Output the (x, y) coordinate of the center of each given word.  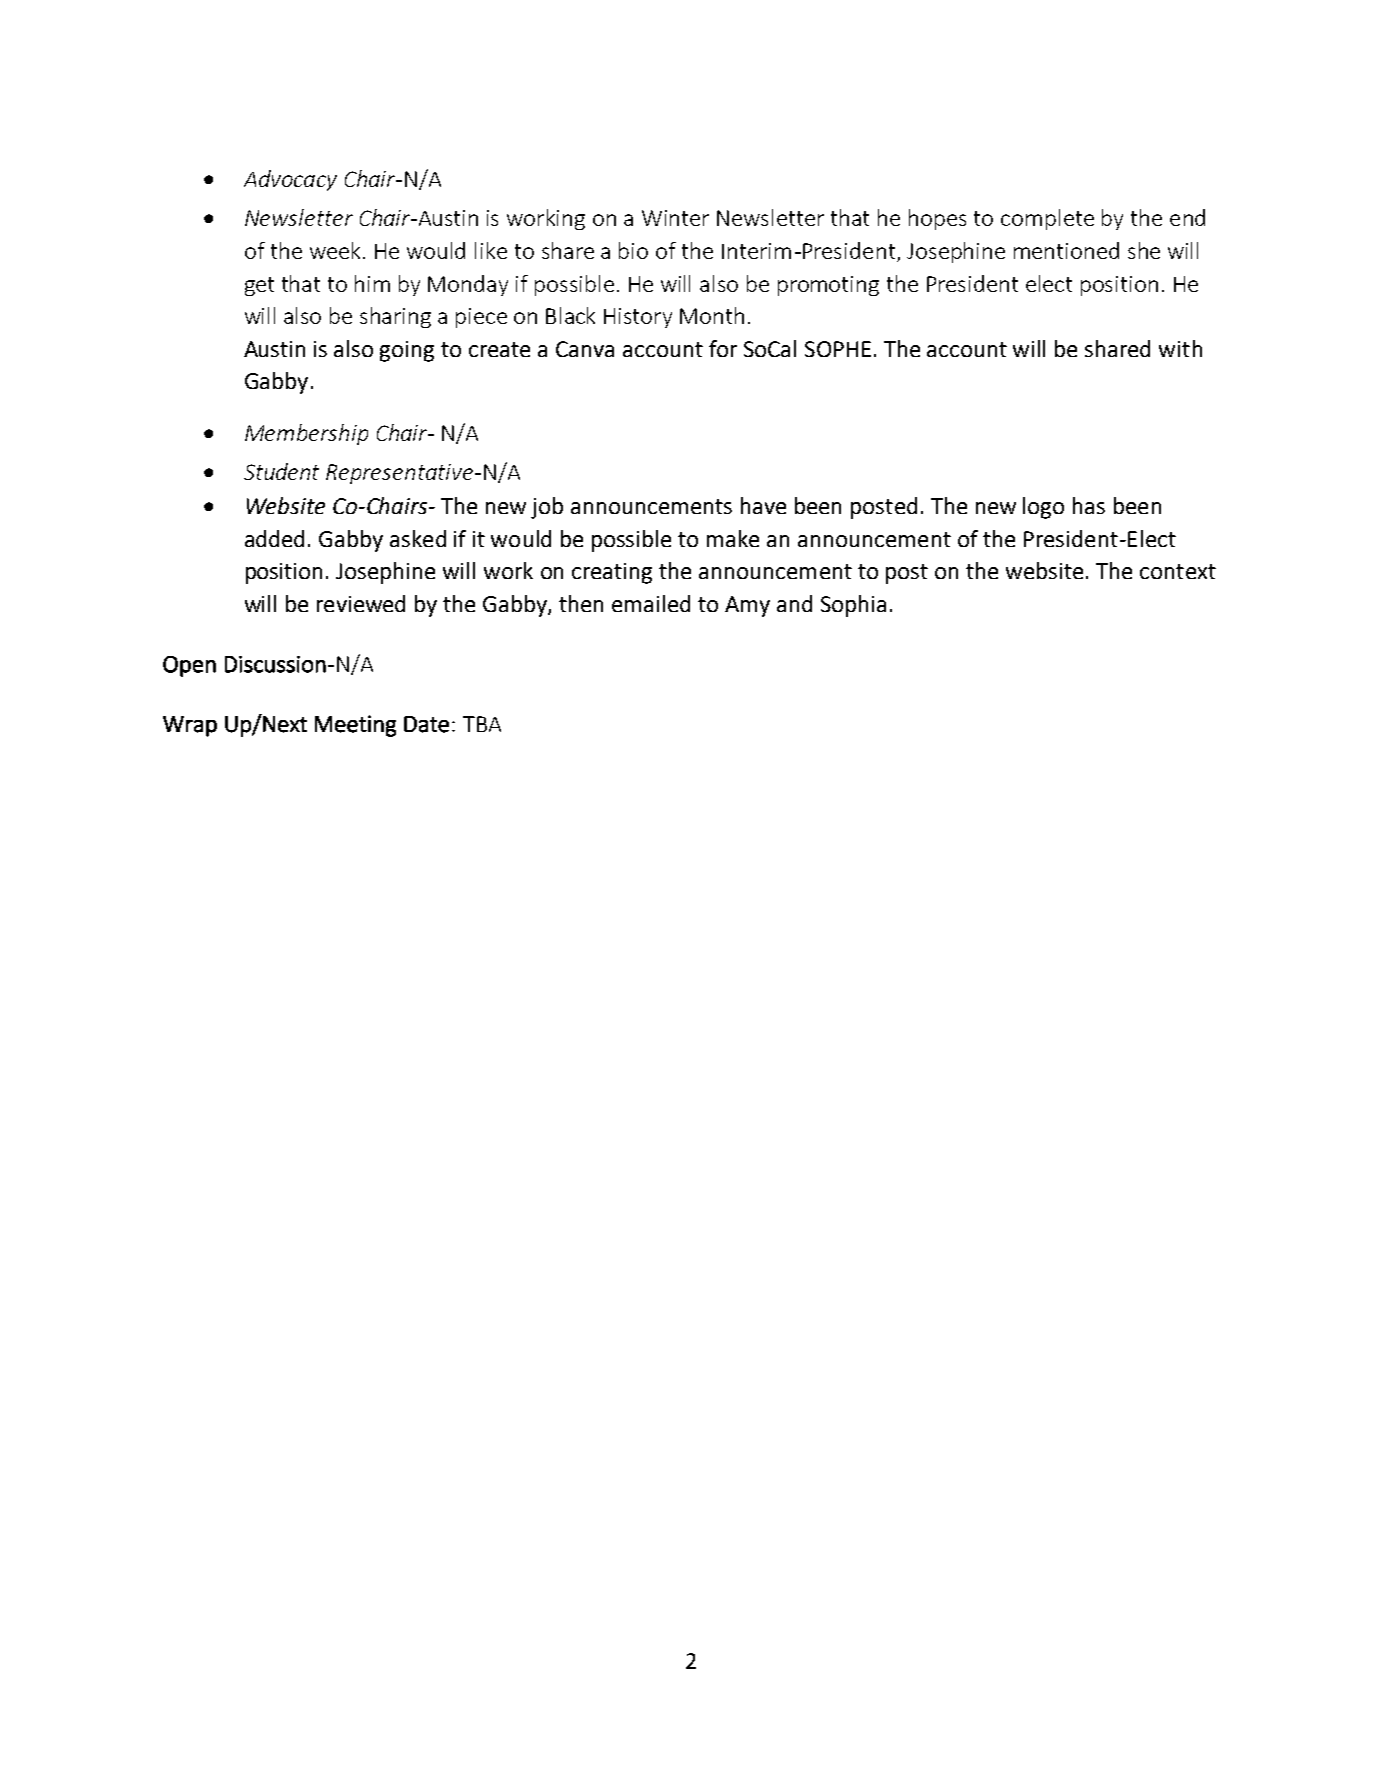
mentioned (1066, 250)
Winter (675, 218)
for (723, 348)
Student (281, 471)
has (1089, 505)
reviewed (361, 603)
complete (1047, 219)
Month (712, 315)
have (763, 505)
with (1180, 348)
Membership (306, 434)
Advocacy (290, 180)
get (259, 286)
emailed (651, 603)
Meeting (355, 726)
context (1178, 571)
